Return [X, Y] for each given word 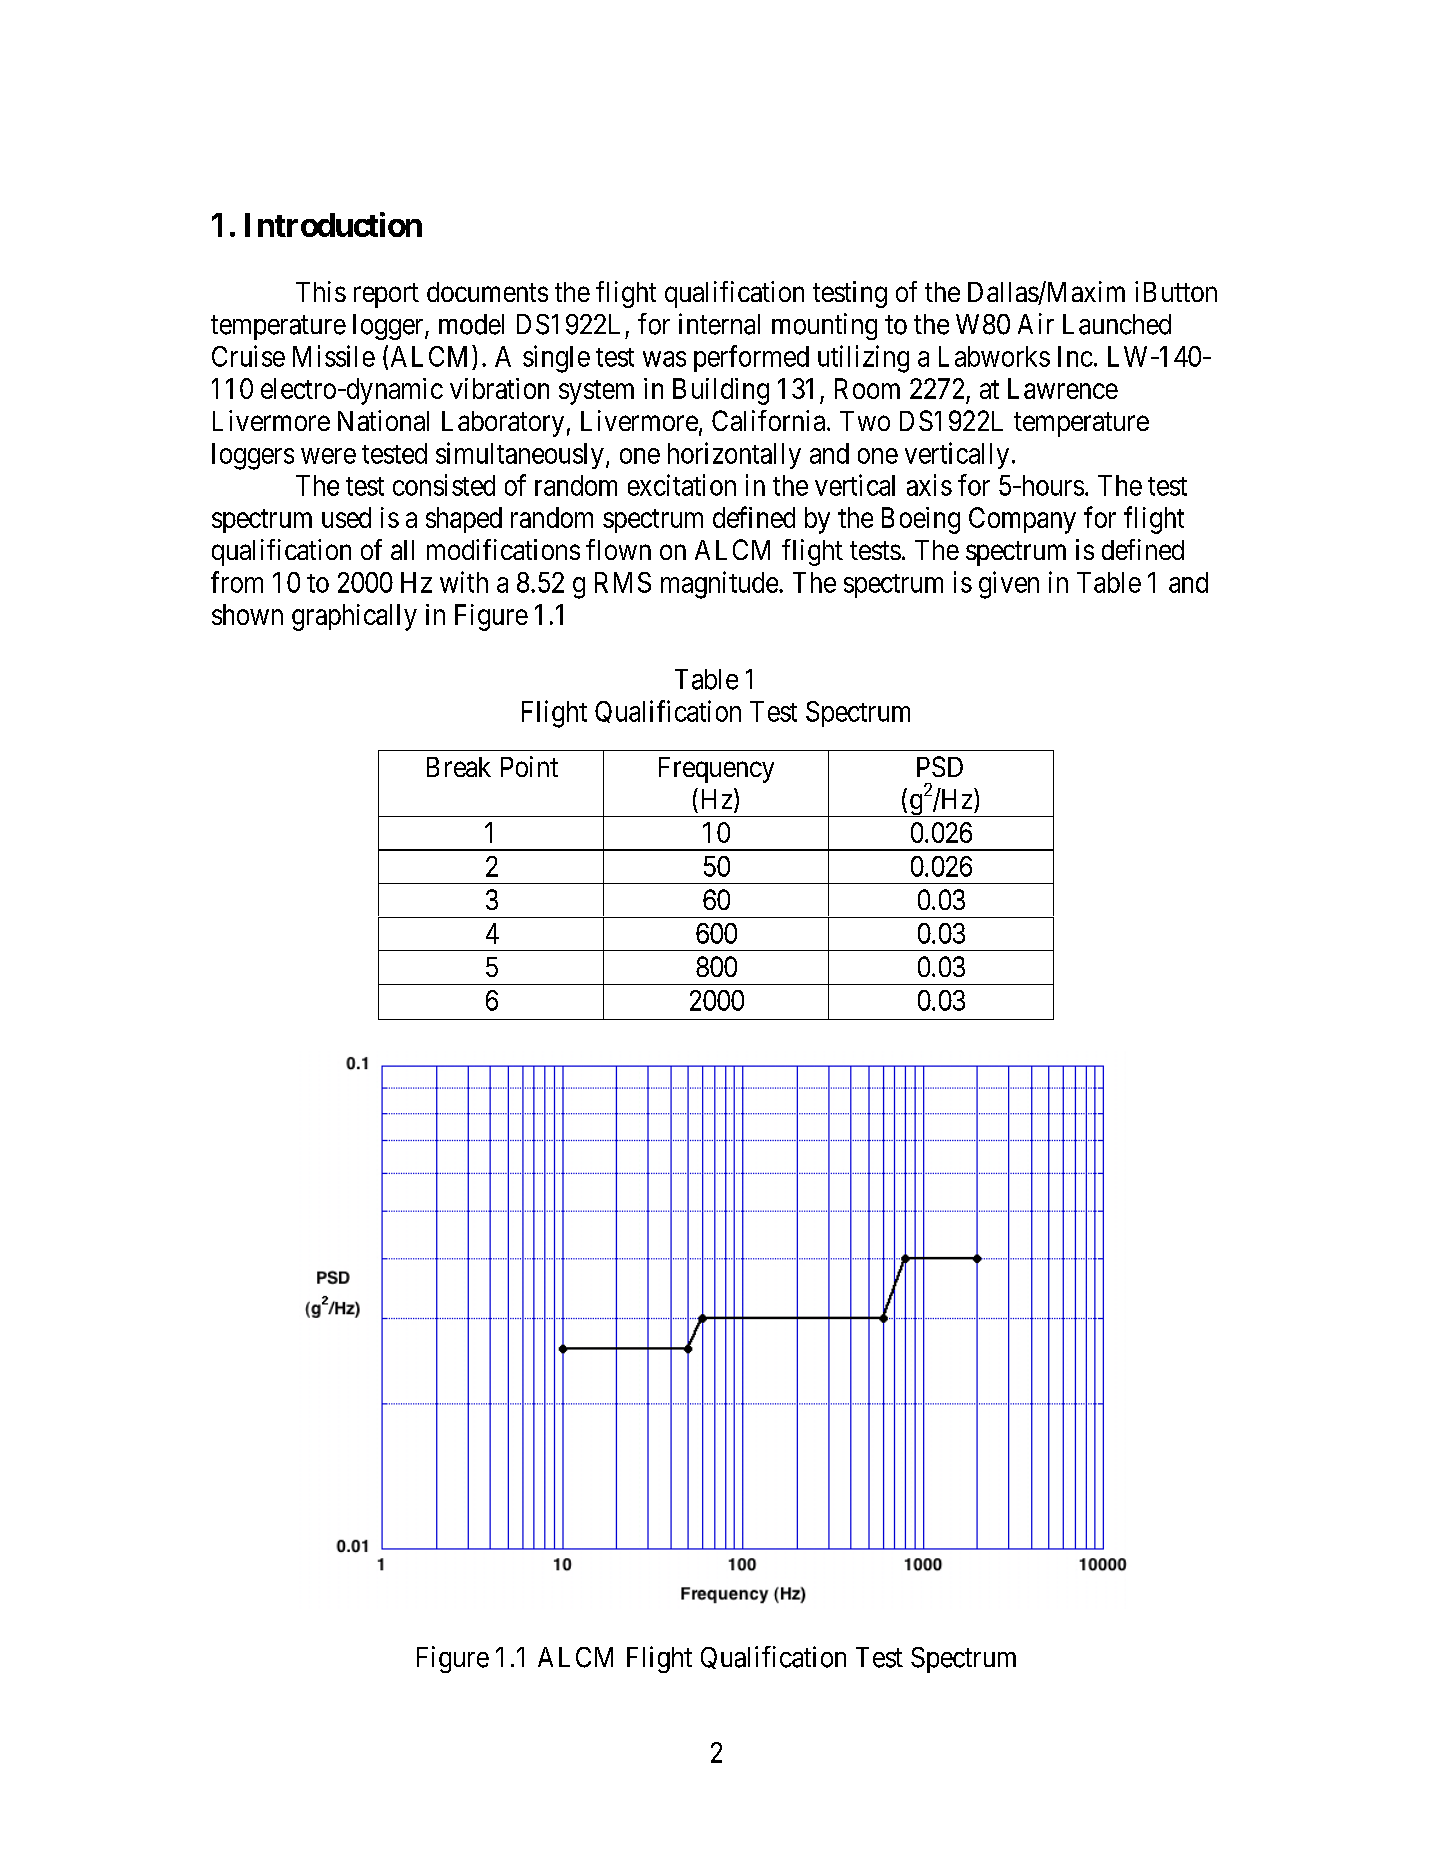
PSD [940, 766]
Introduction [333, 224]
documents [487, 292]
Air [1036, 323]
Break [459, 767]
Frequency [716, 770]
